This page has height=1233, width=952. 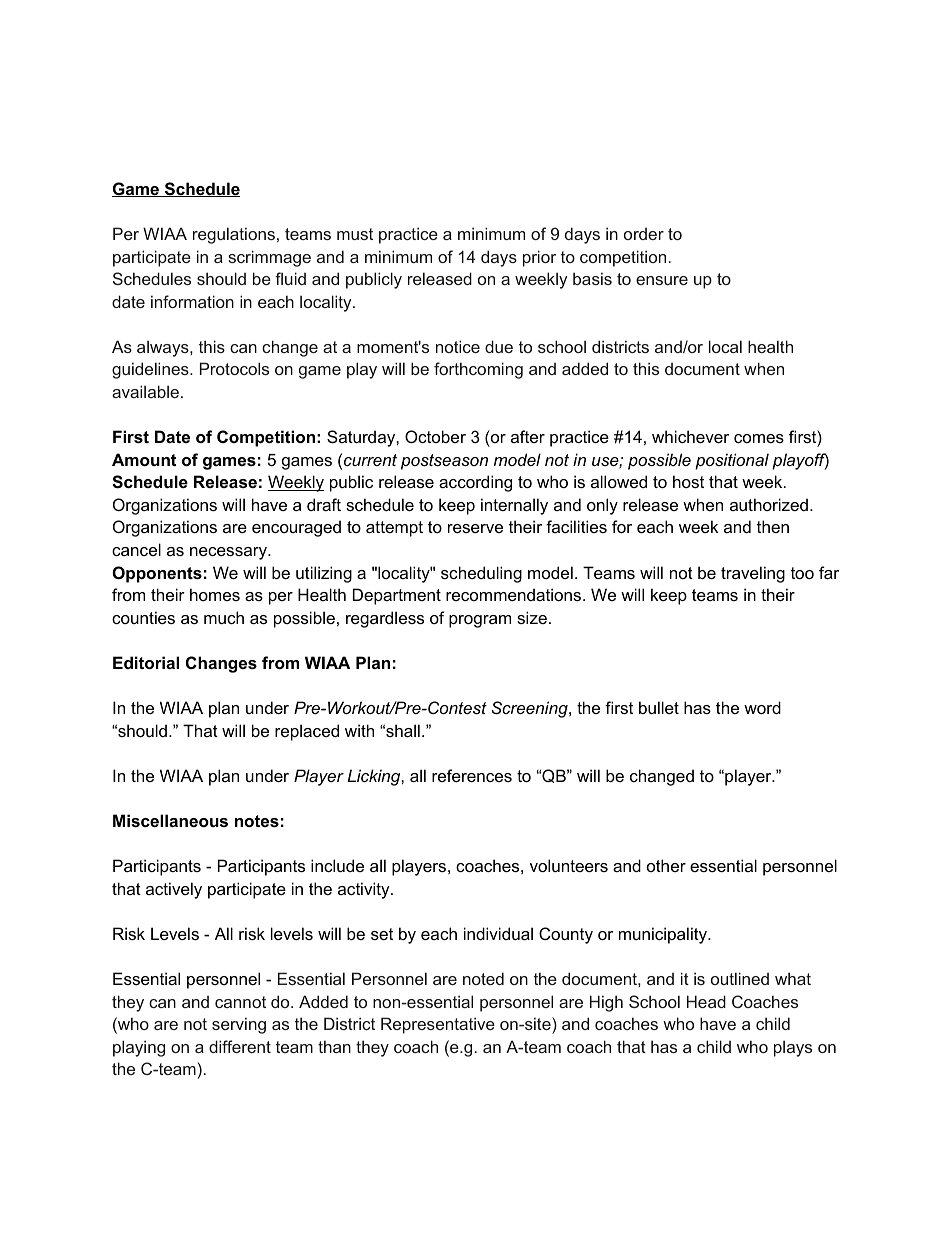 I want to click on prior, so click(x=539, y=258).
